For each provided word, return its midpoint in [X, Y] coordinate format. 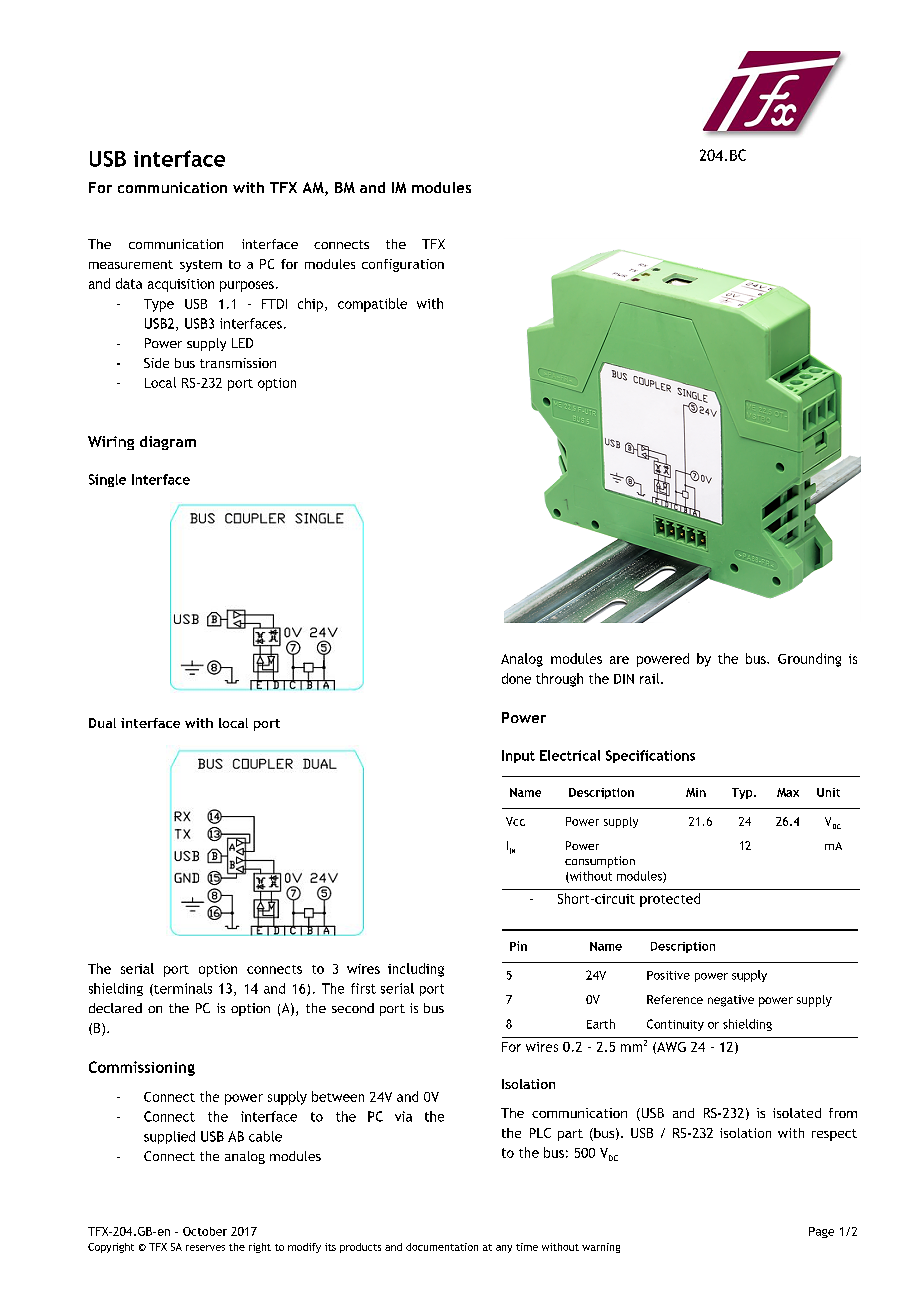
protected [670, 900]
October [205, 1231]
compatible [372, 305]
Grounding [809, 660]
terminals [182, 989]
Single [107, 480]
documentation [442, 1247]
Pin [518, 946]
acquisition [181, 285]
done [516, 678]
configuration [403, 265]
